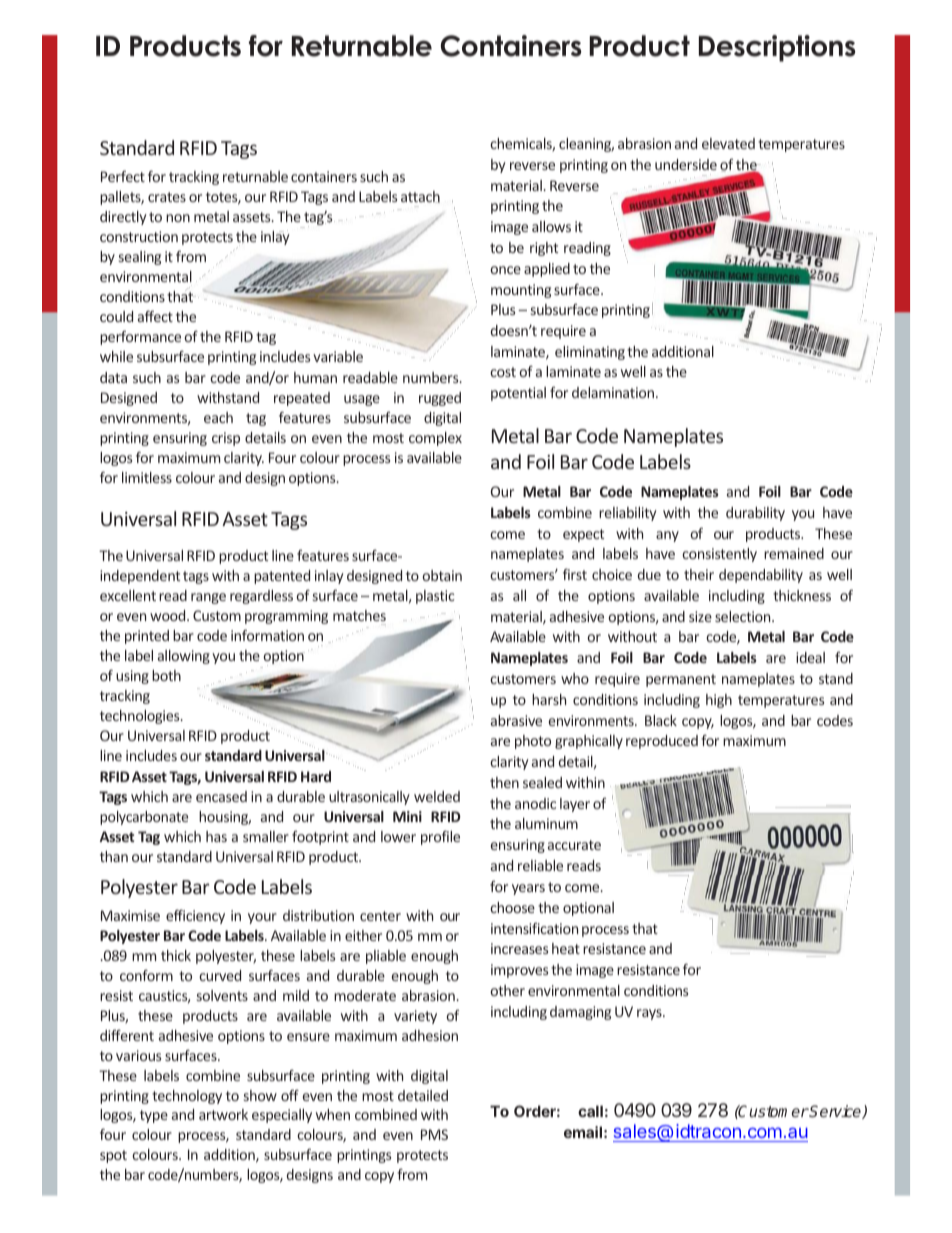  Describe the element at coordinates (420, 197) in the screenshot. I see `attach` at that location.
